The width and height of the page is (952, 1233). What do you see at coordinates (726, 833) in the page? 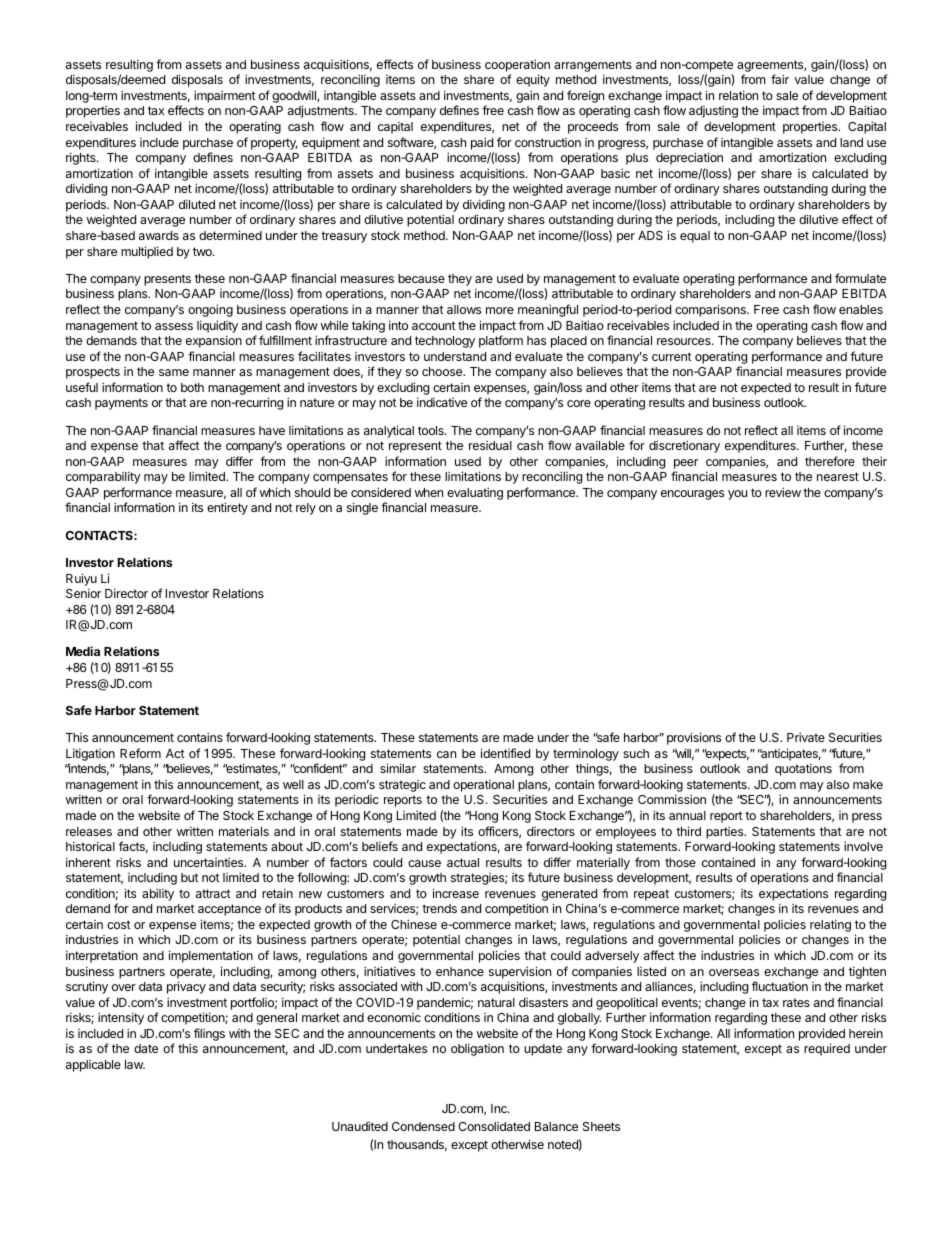
I see `parties` at bounding box center [726, 833].
